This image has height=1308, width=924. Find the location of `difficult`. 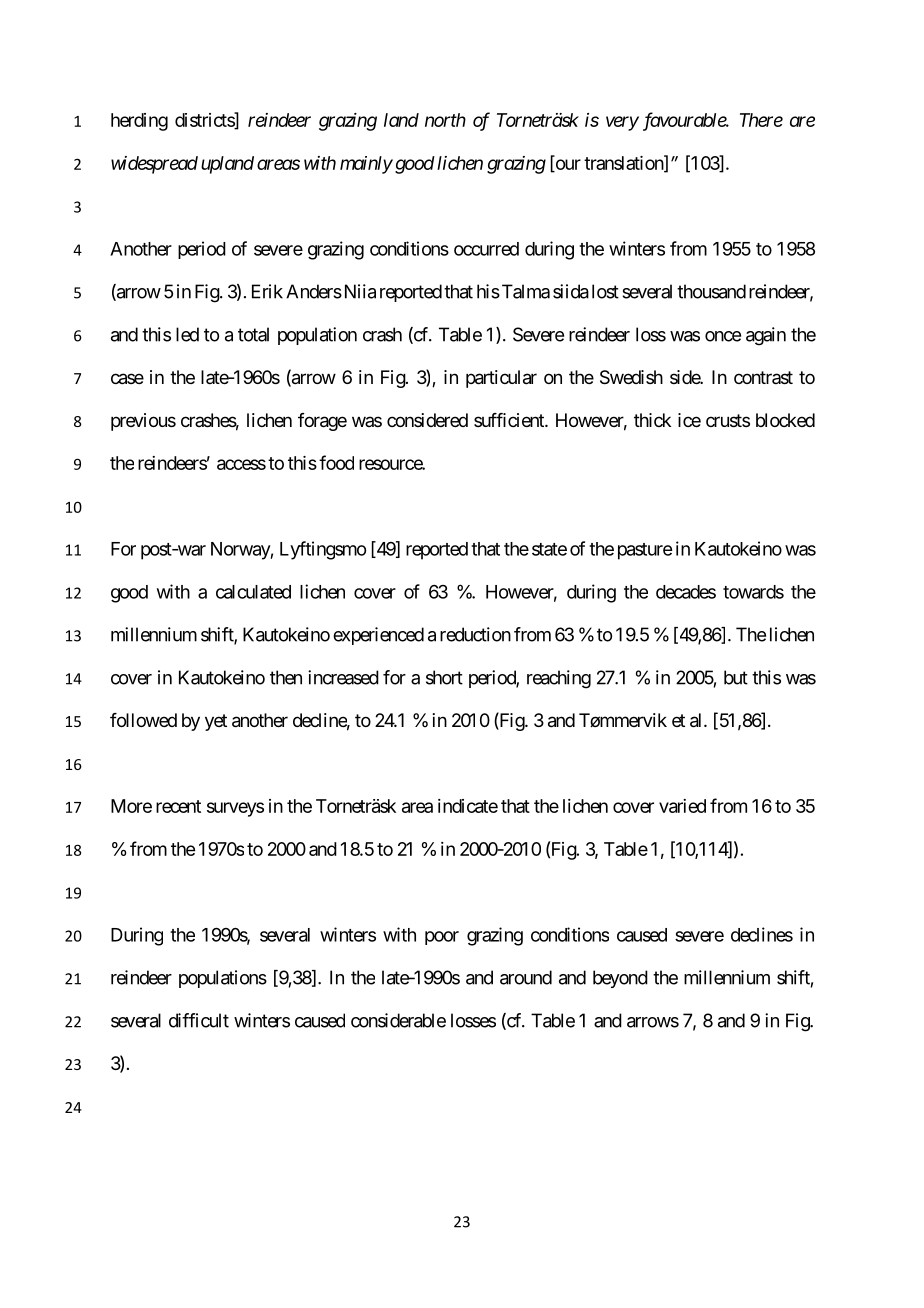

difficult is located at coordinates (199, 1020).
